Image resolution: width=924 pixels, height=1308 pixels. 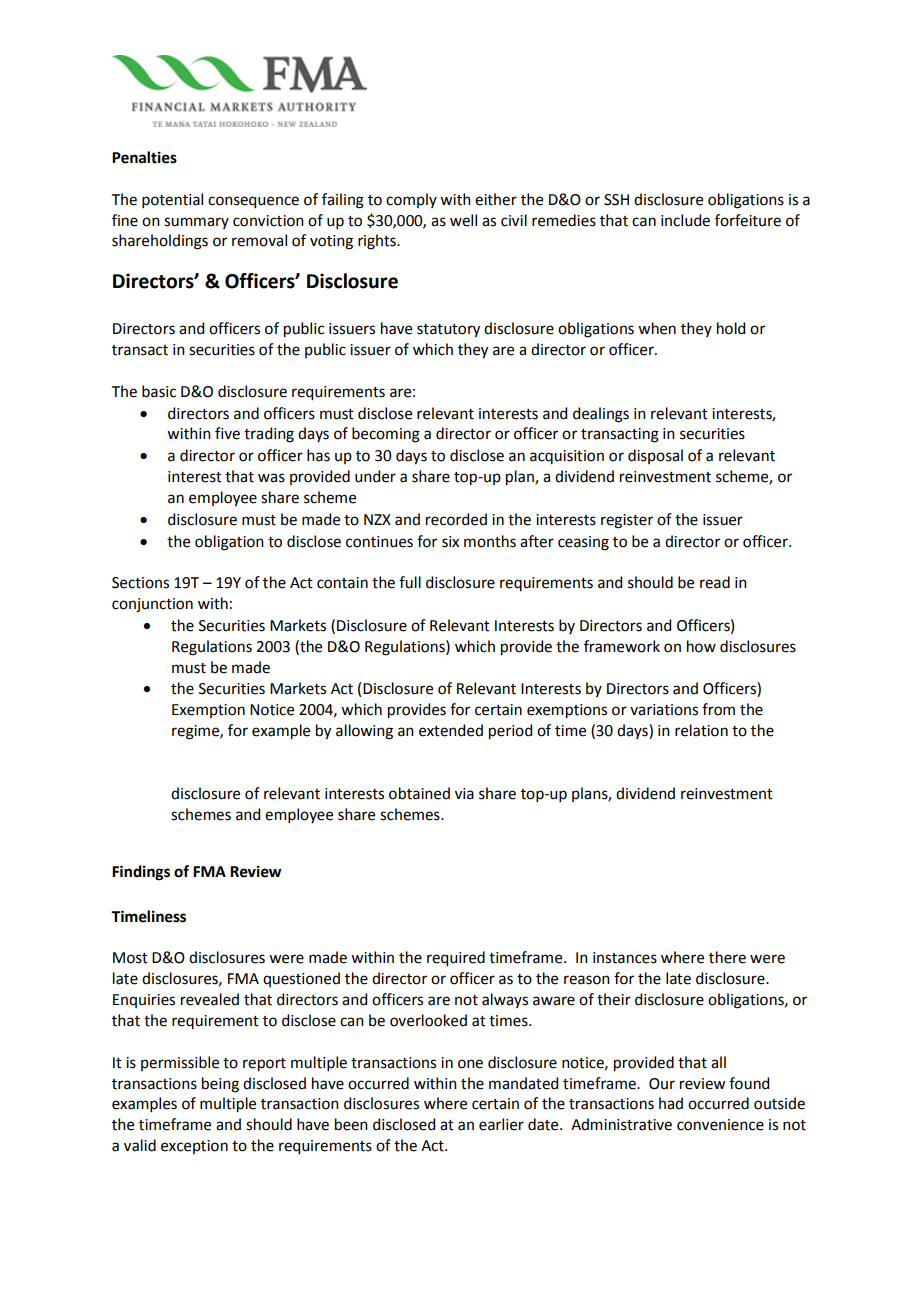 What do you see at coordinates (464, 794) in the document?
I see `via` at bounding box center [464, 794].
